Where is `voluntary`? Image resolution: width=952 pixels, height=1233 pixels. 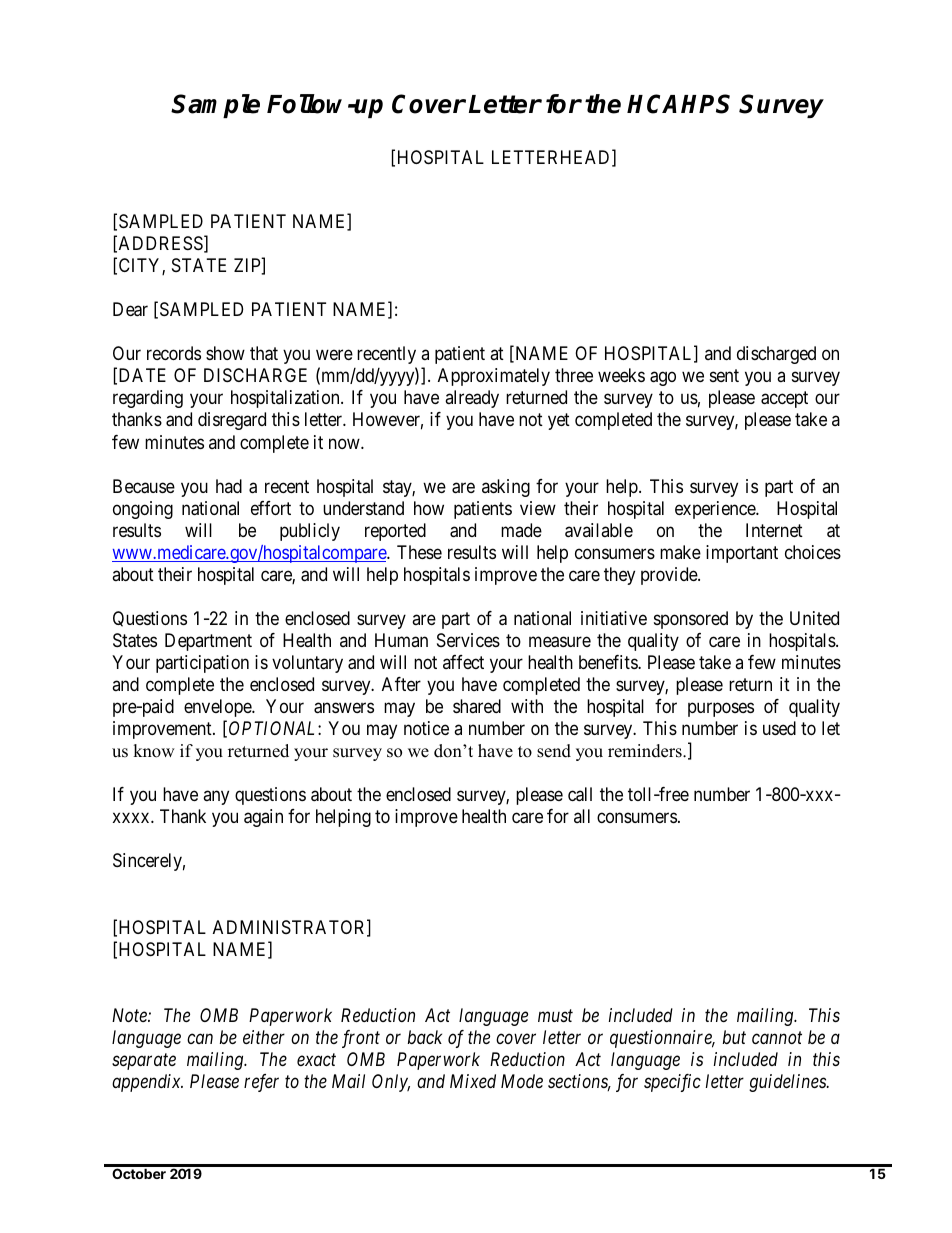
voluntary is located at coordinates (307, 664).
